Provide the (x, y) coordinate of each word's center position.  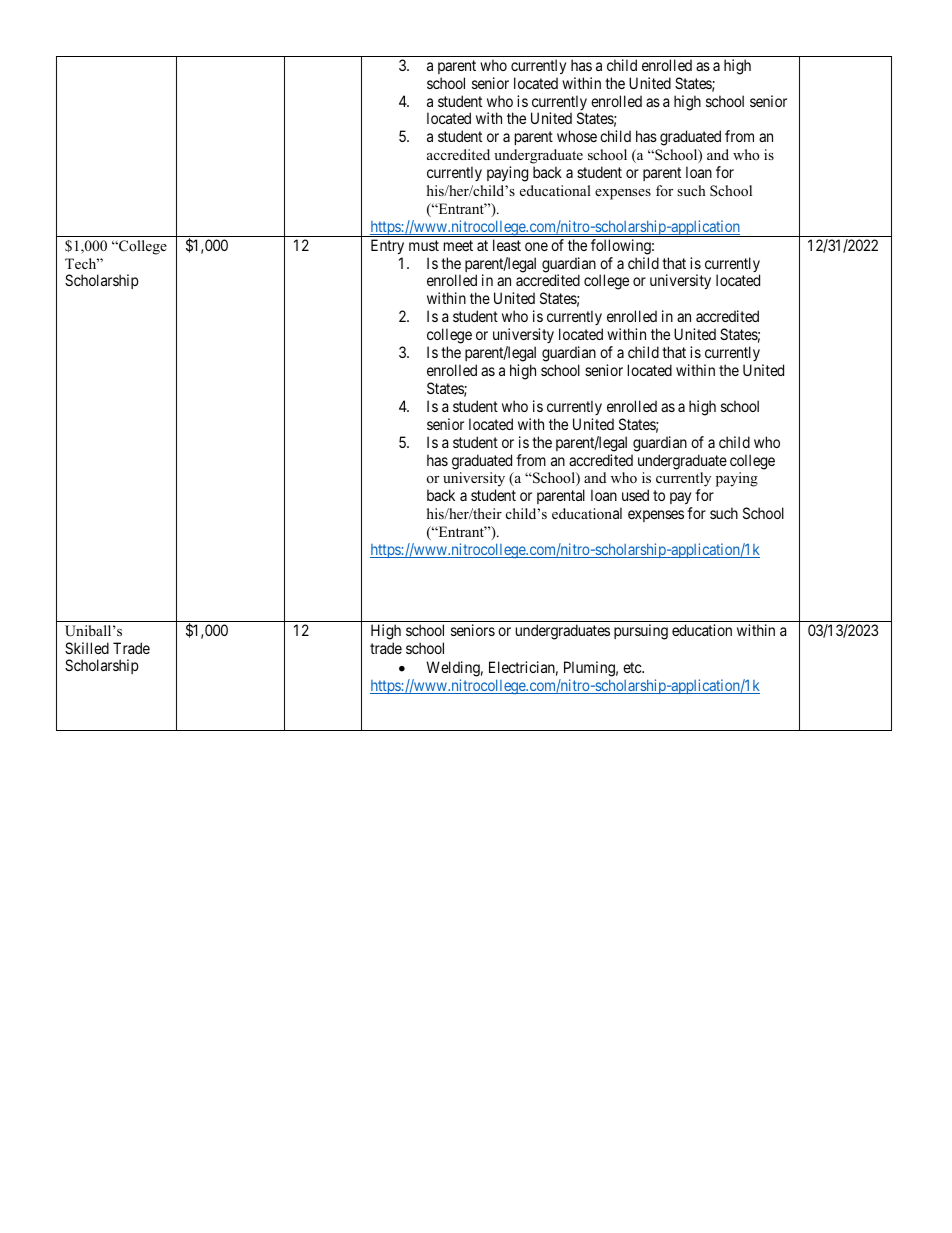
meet (458, 245)
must (424, 245)
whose (577, 136)
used (635, 495)
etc (633, 667)
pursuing (641, 632)
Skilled (87, 648)
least (507, 245)
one (536, 246)
